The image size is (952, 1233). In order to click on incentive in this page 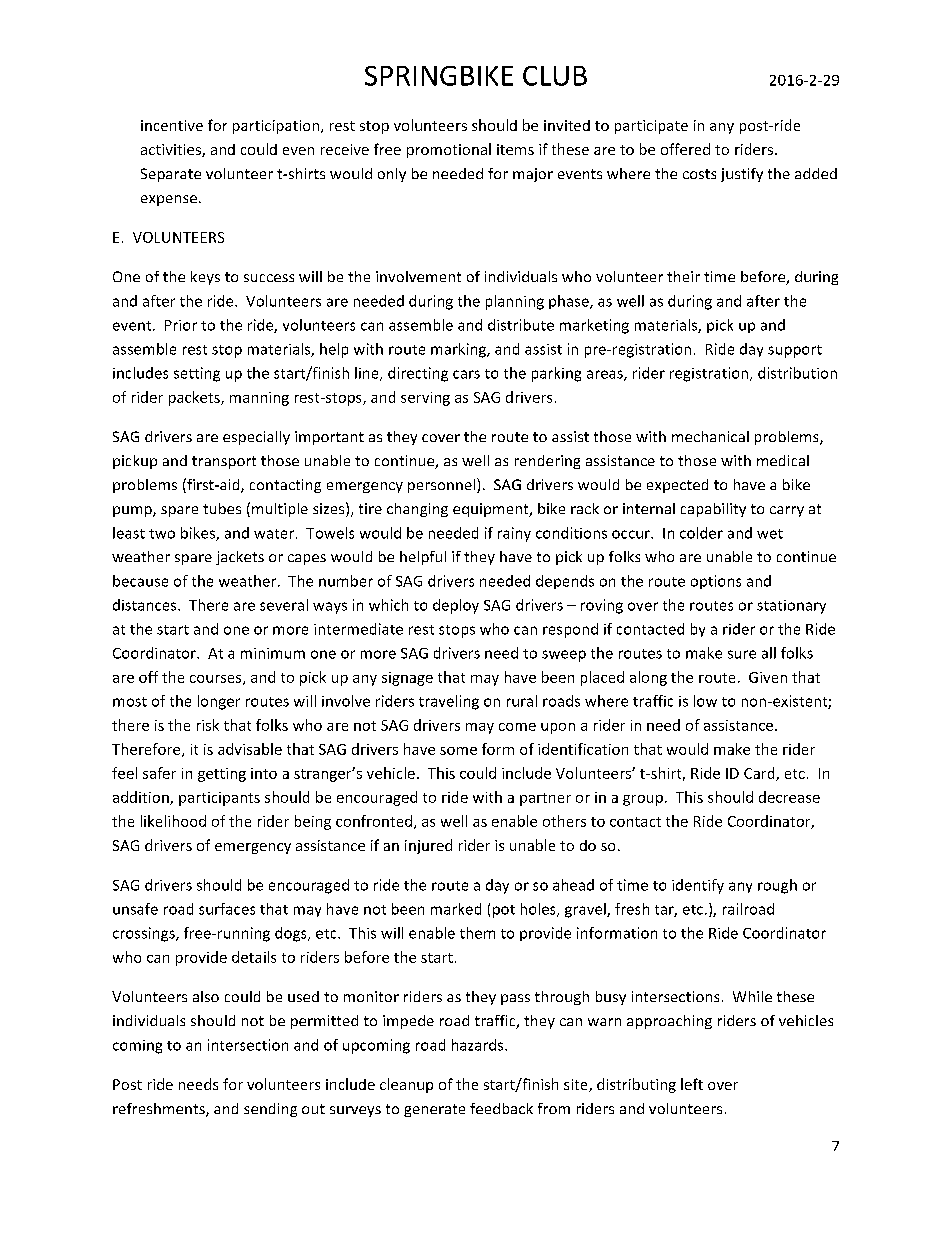, I will do `click(172, 125)`.
